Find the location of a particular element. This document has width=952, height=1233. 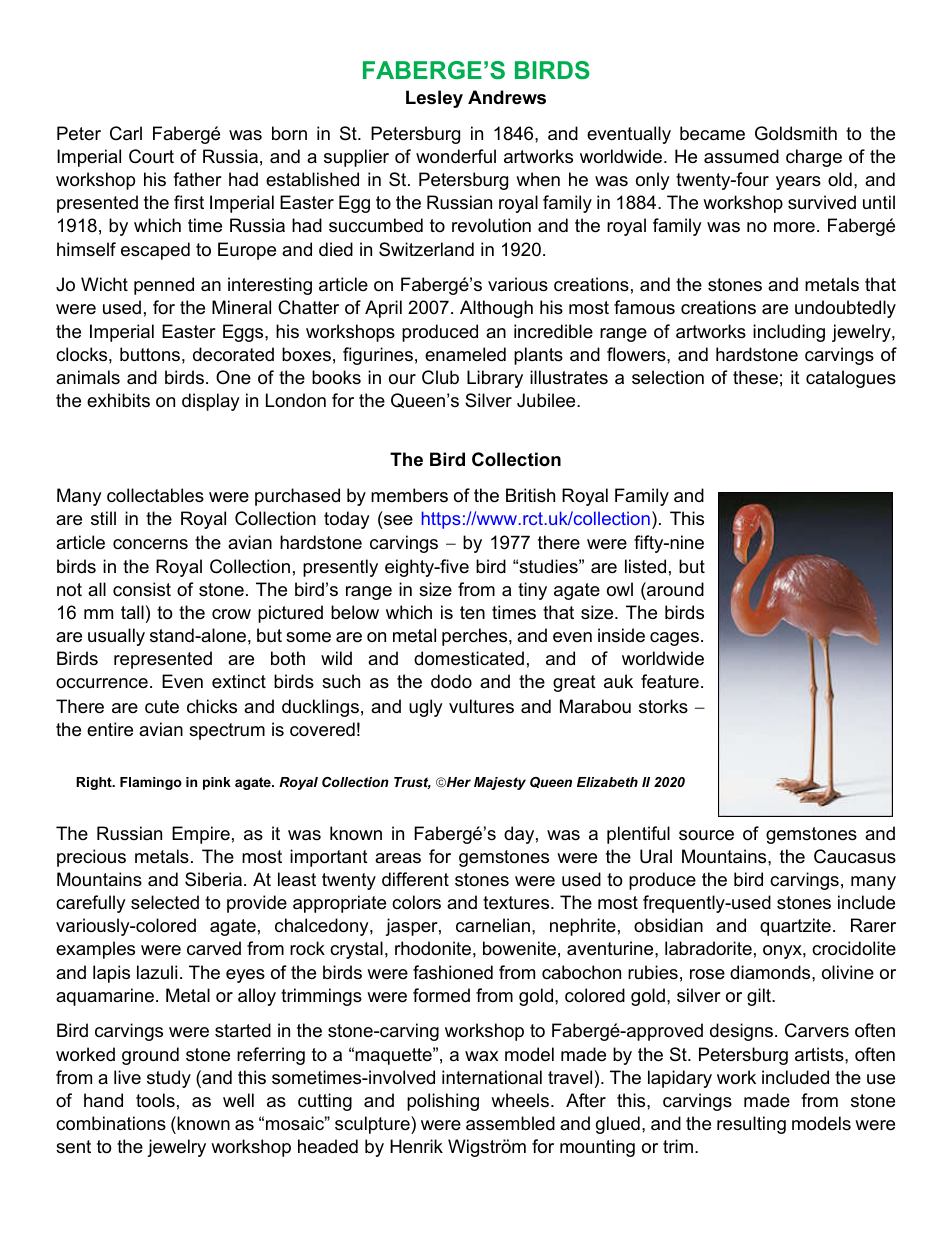

charge is located at coordinates (814, 158).
